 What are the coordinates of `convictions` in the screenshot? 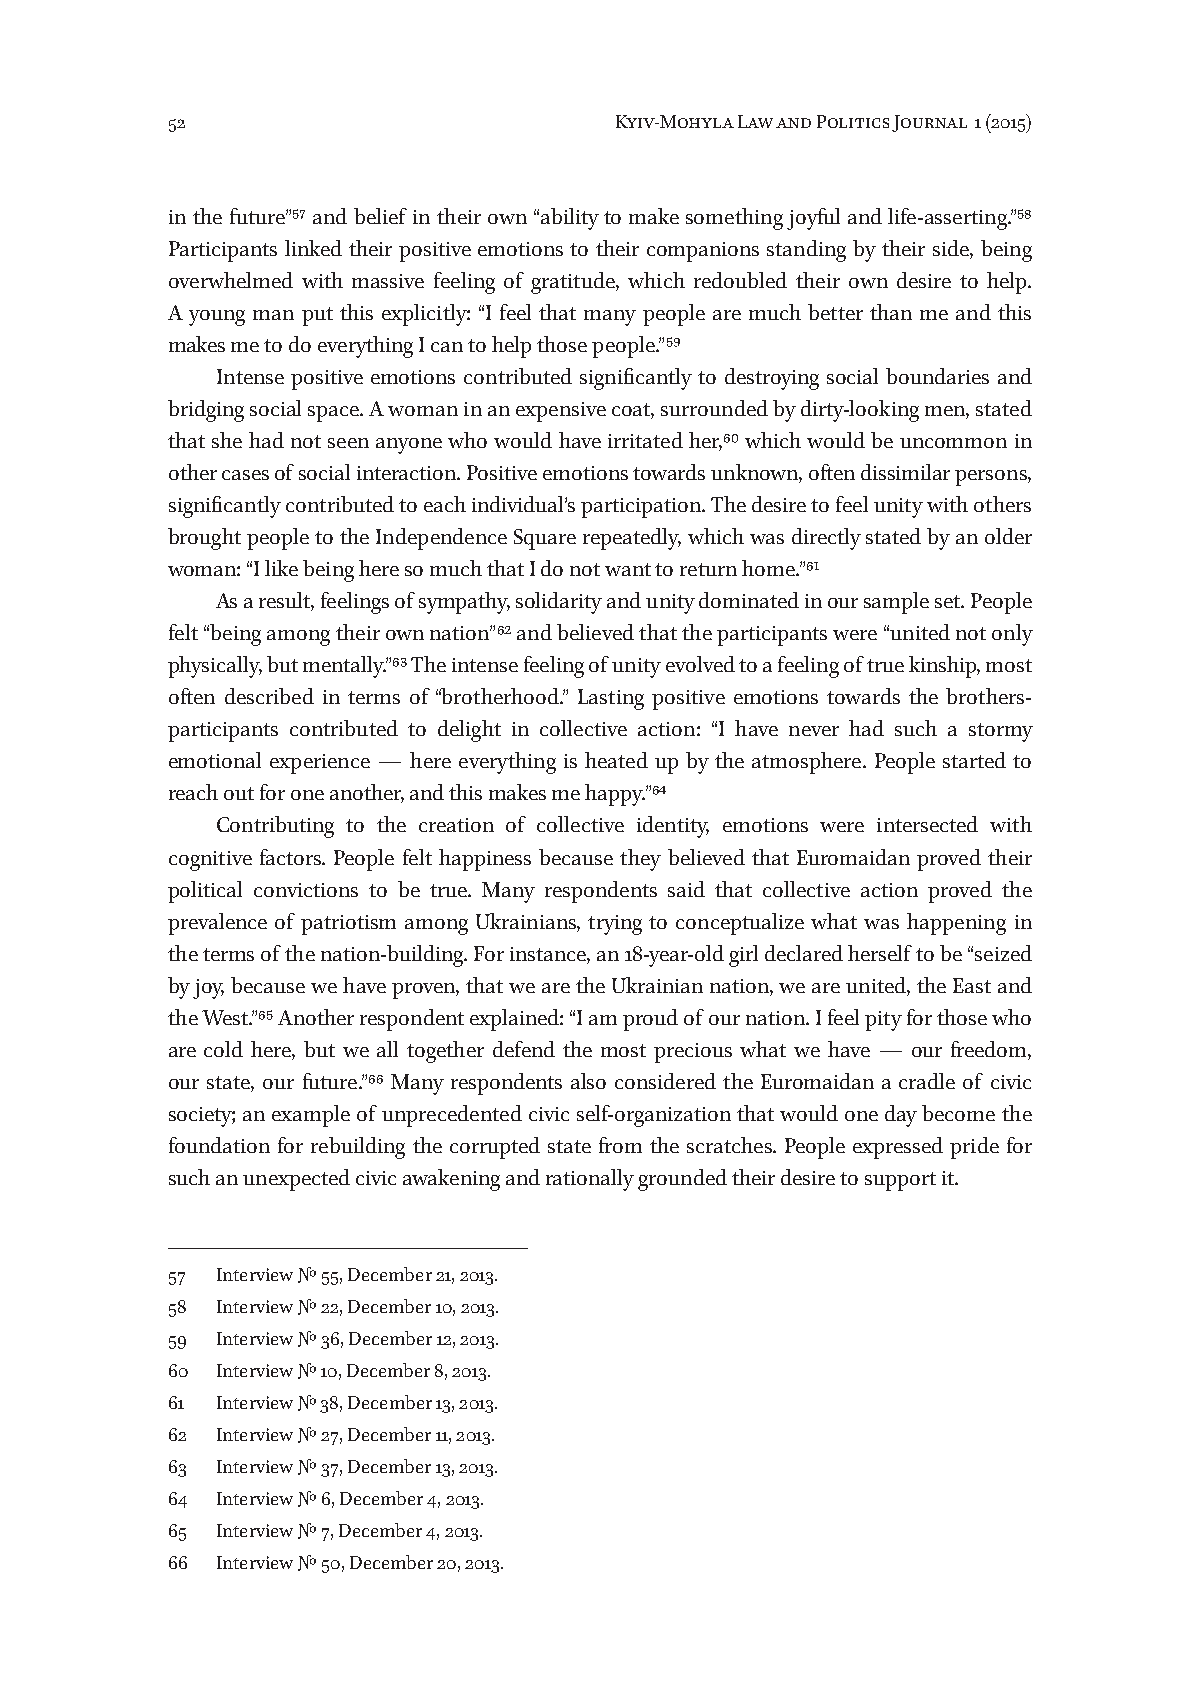 It's located at (306, 890).
